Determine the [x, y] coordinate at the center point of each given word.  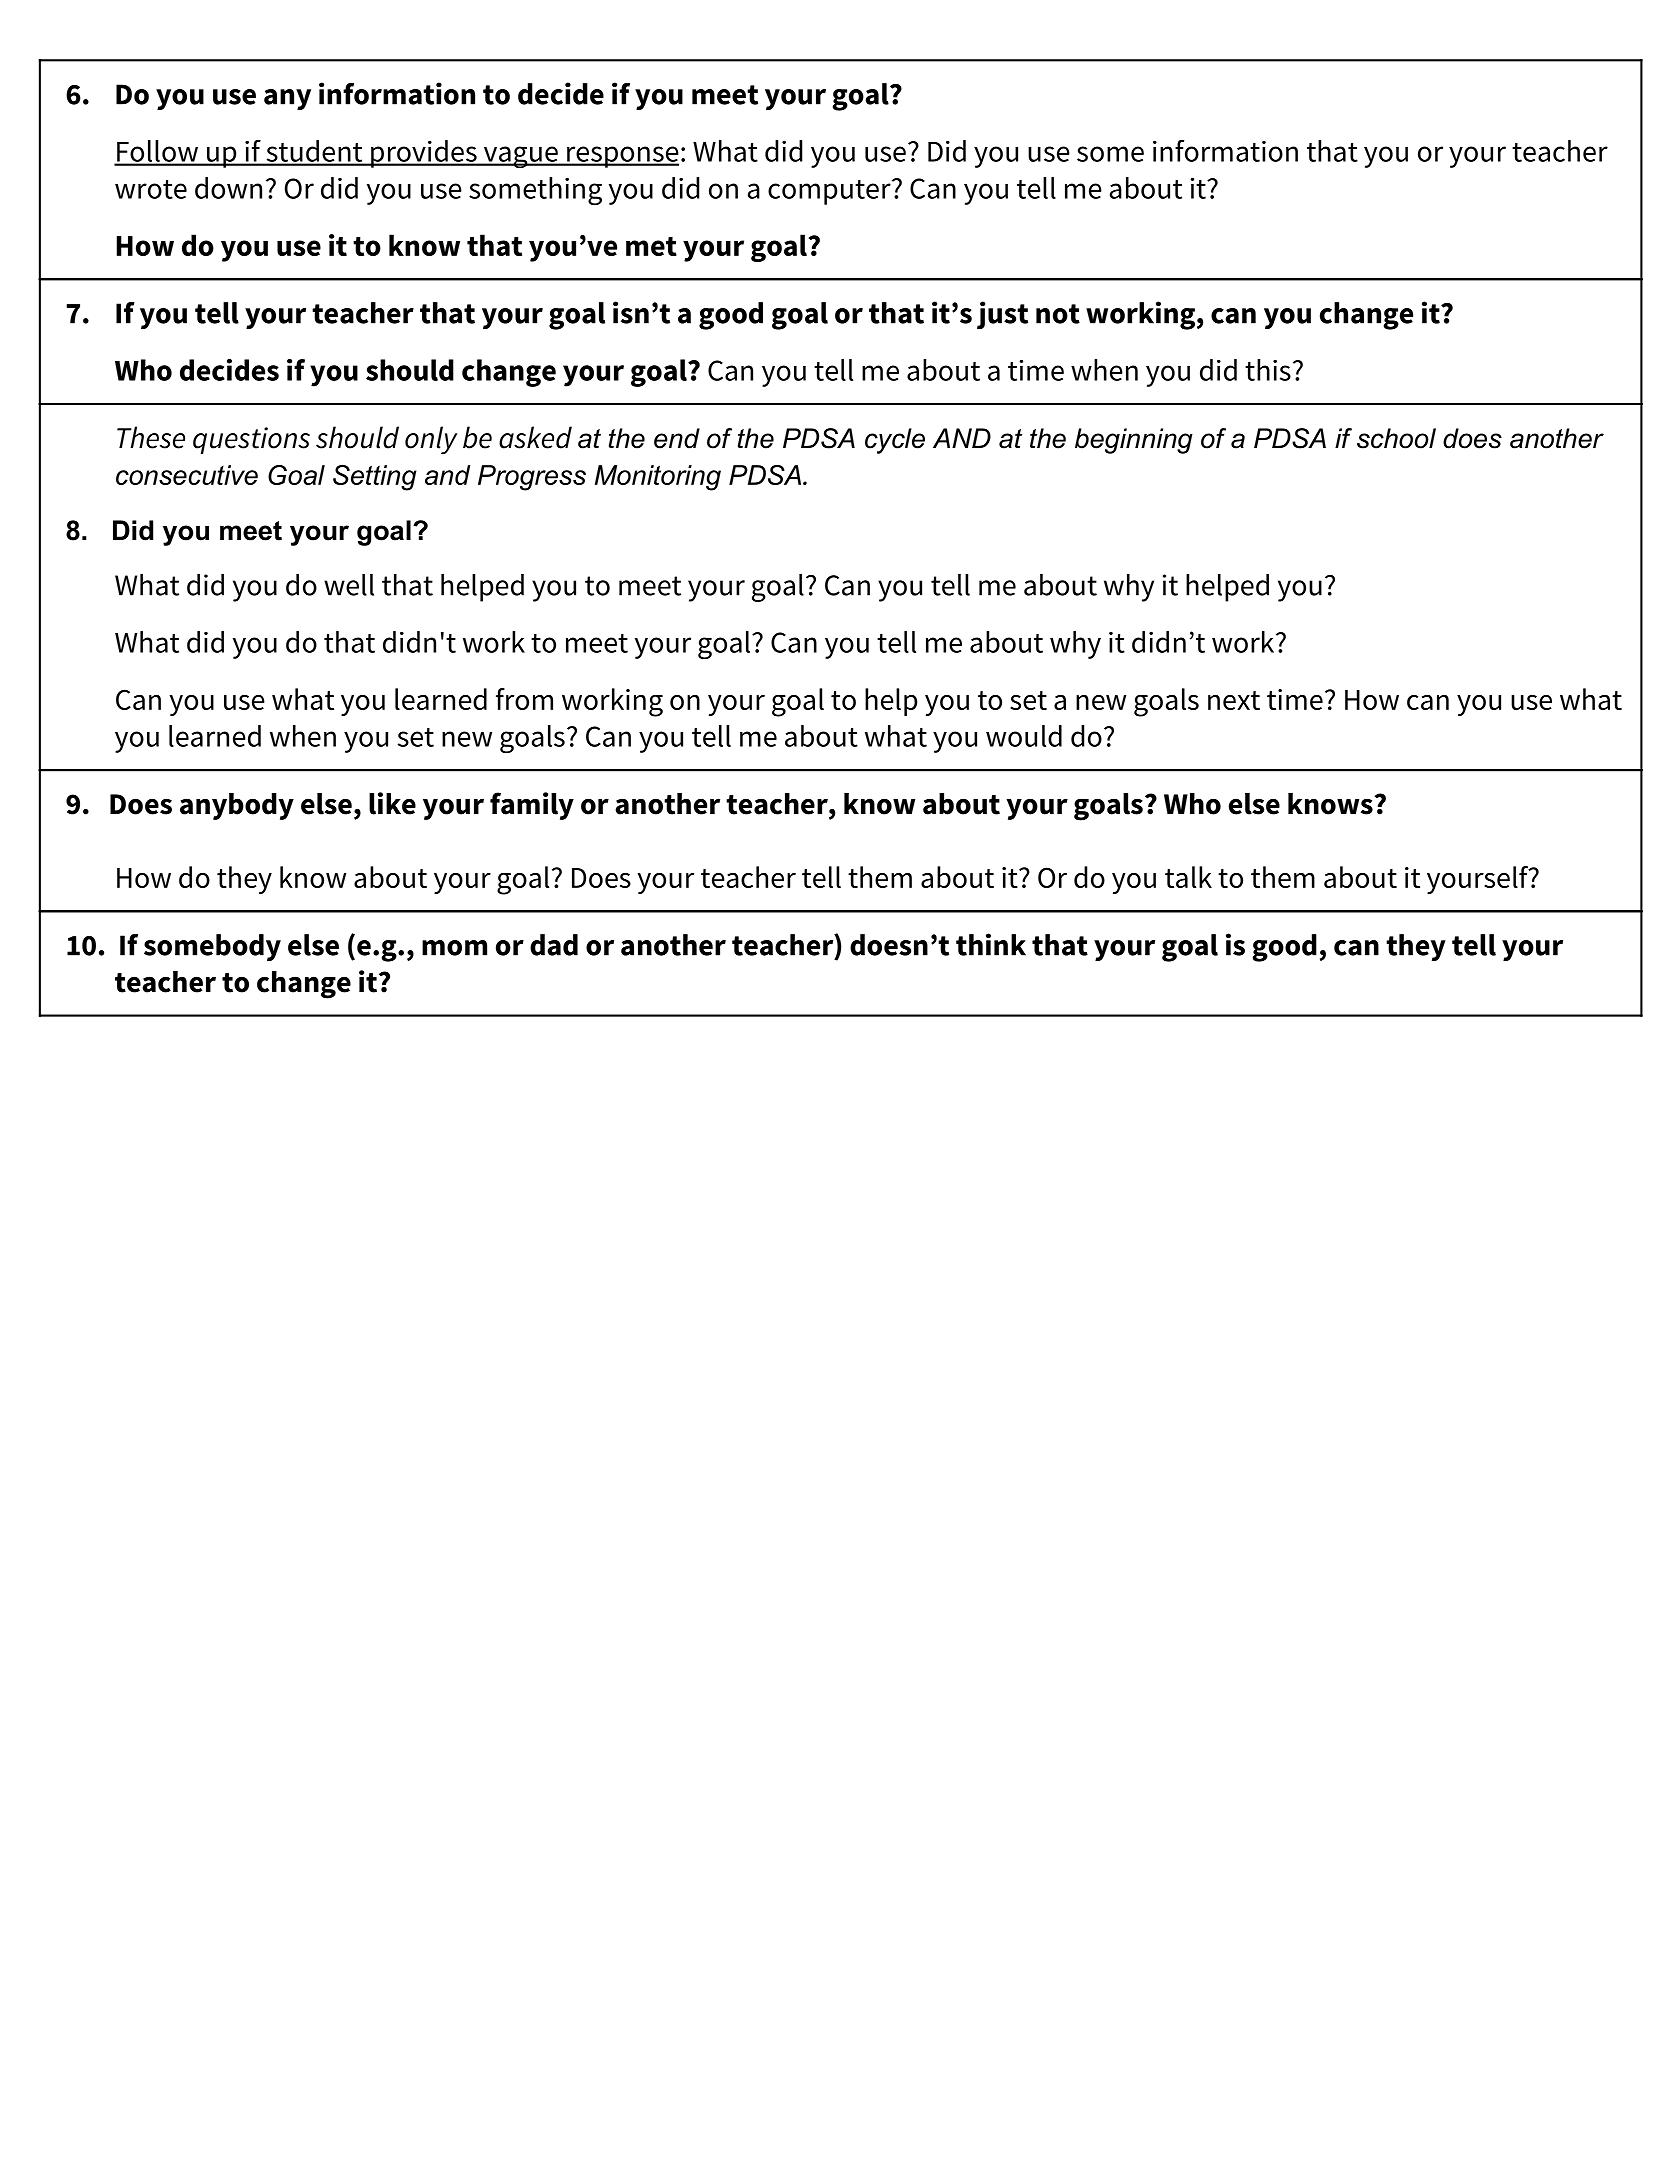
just [1002, 315]
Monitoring [658, 478]
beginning [1134, 441]
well [349, 585]
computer [830, 192]
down [228, 188]
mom [454, 948]
